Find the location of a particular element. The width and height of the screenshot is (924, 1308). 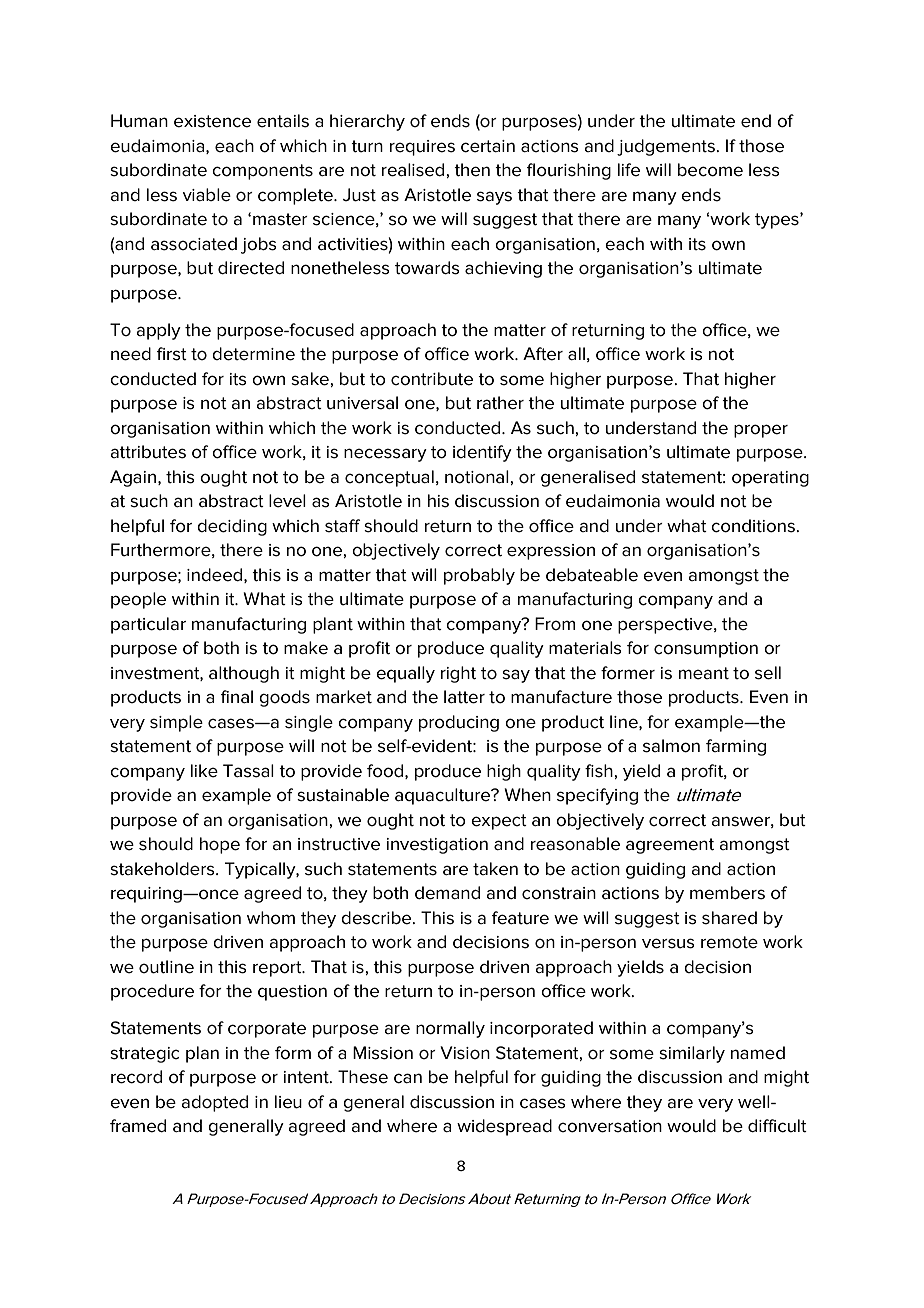

operating is located at coordinates (770, 479).
